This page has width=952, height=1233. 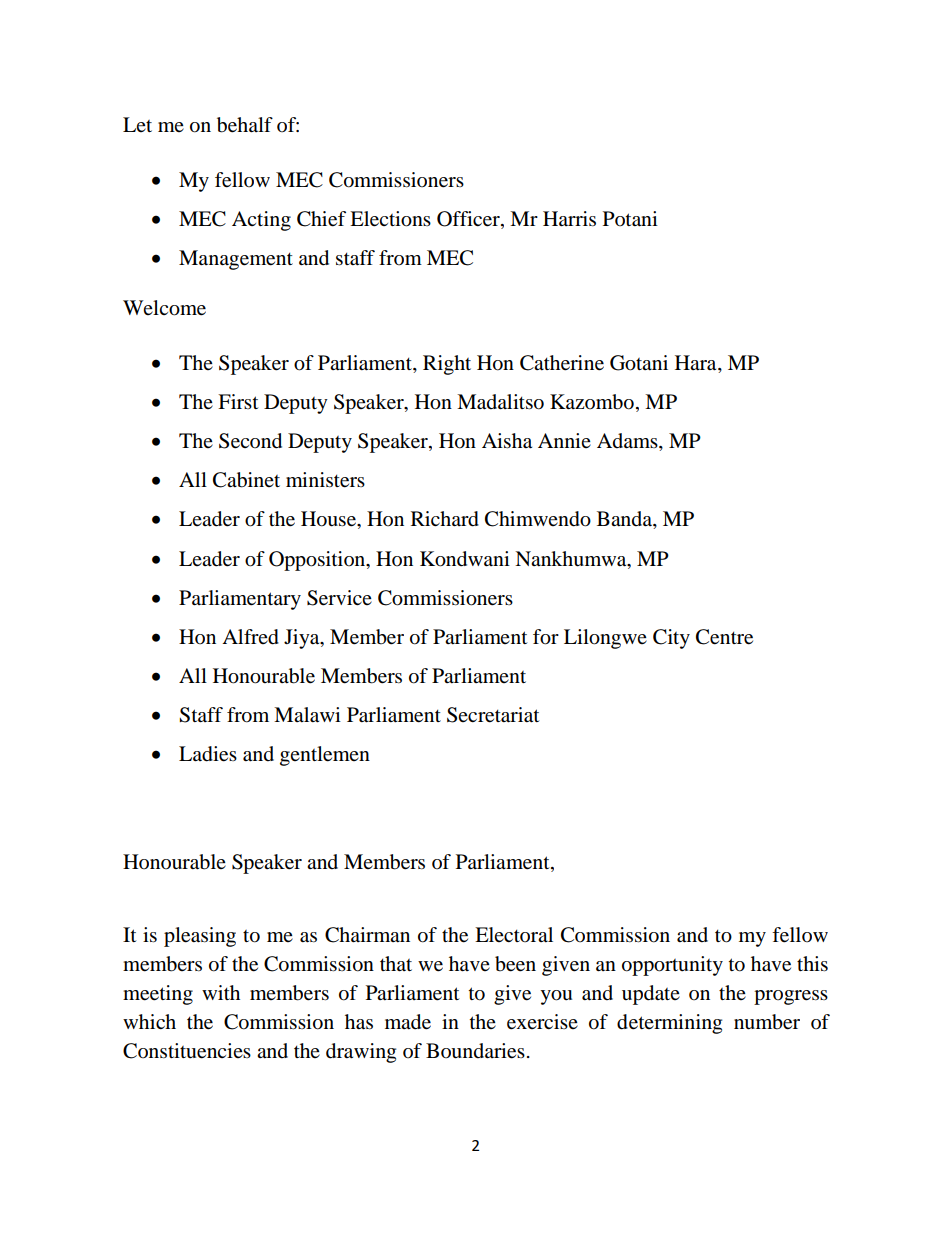 I want to click on Alfred, so click(x=250, y=637).
